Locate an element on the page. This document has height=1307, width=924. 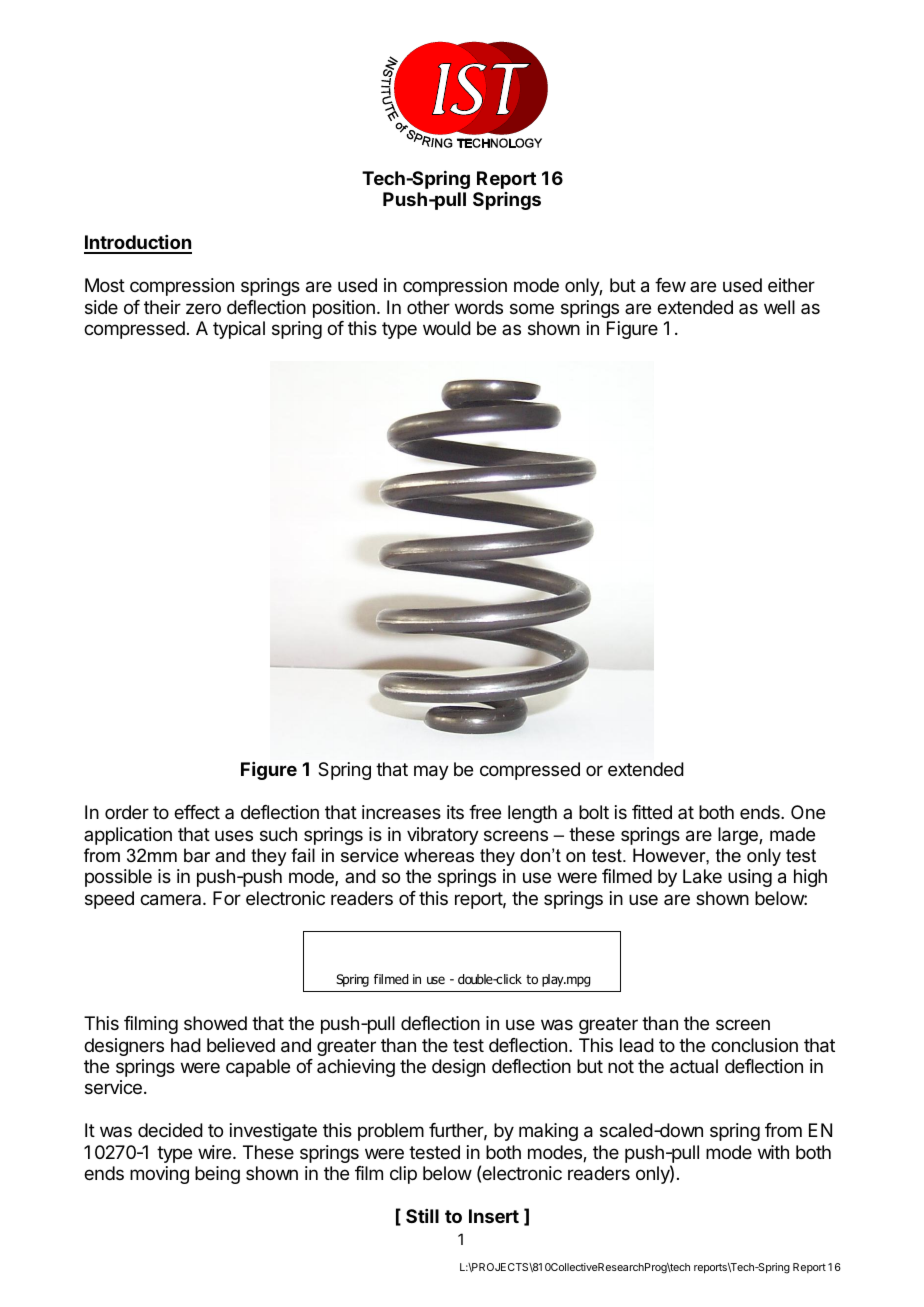
well is located at coordinates (779, 307).
